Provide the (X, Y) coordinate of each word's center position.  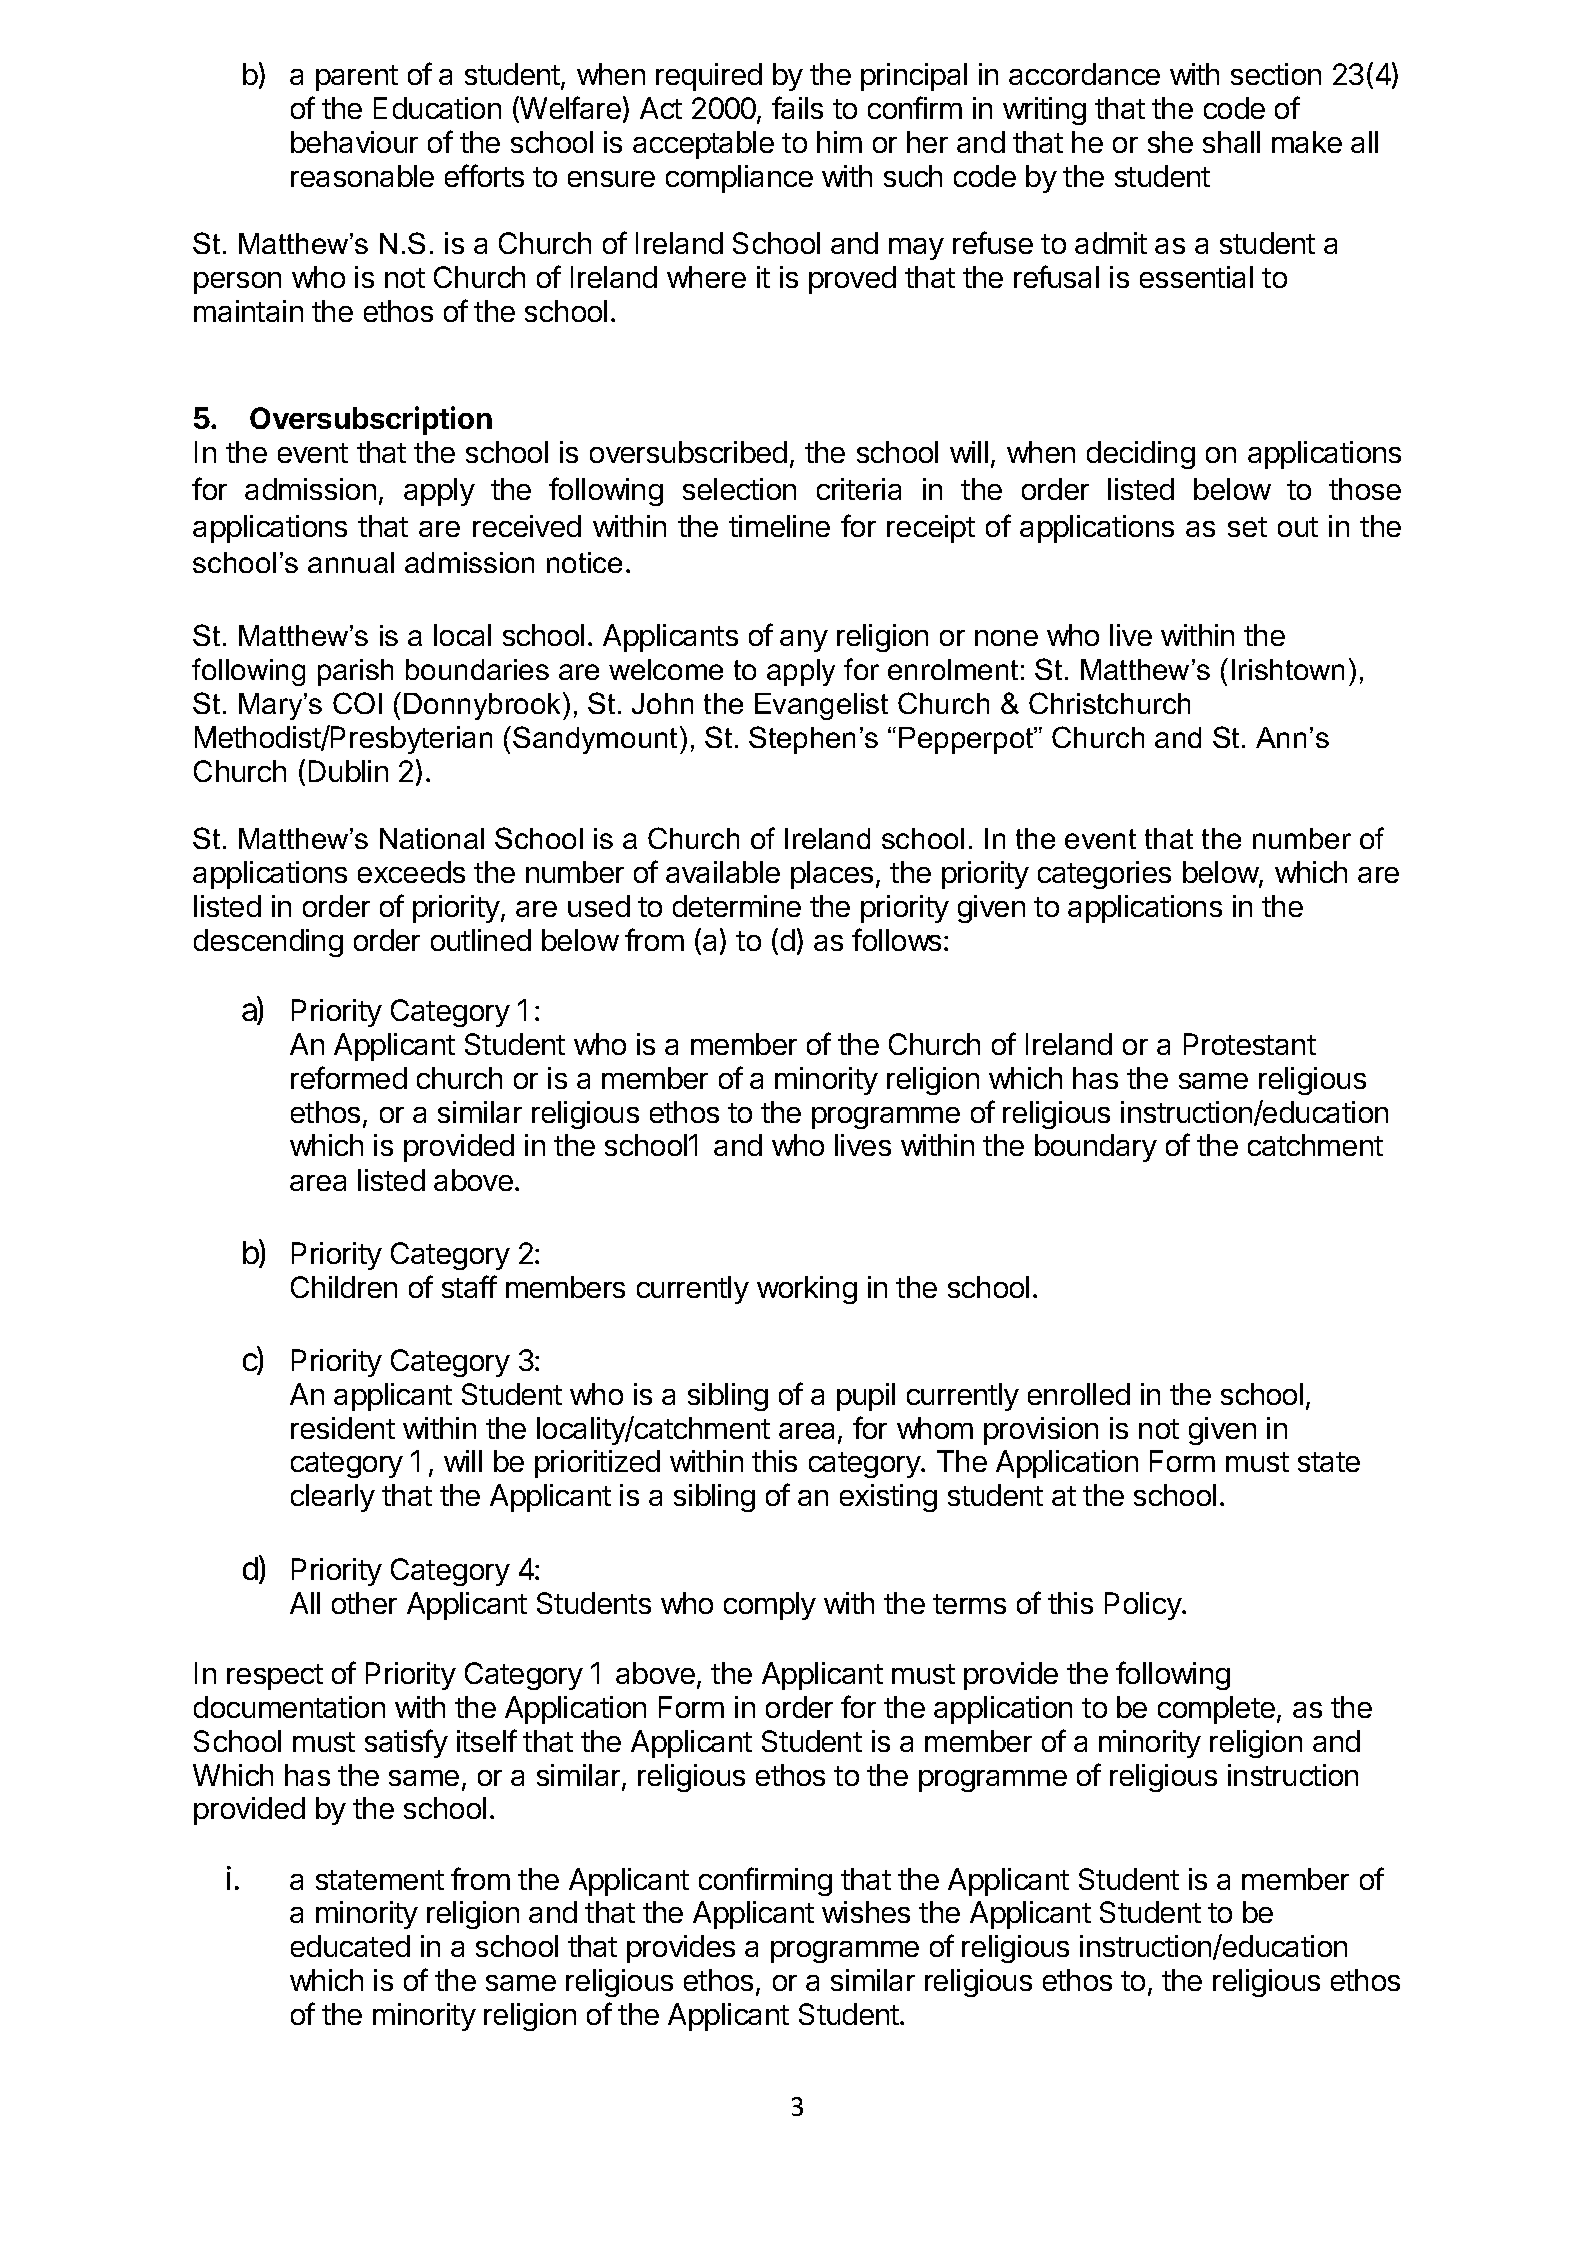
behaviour (354, 142)
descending (268, 943)
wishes (866, 1912)
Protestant (1250, 1044)
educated (350, 1946)
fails (797, 107)
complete (1216, 1710)
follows (896, 939)
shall (1231, 142)
